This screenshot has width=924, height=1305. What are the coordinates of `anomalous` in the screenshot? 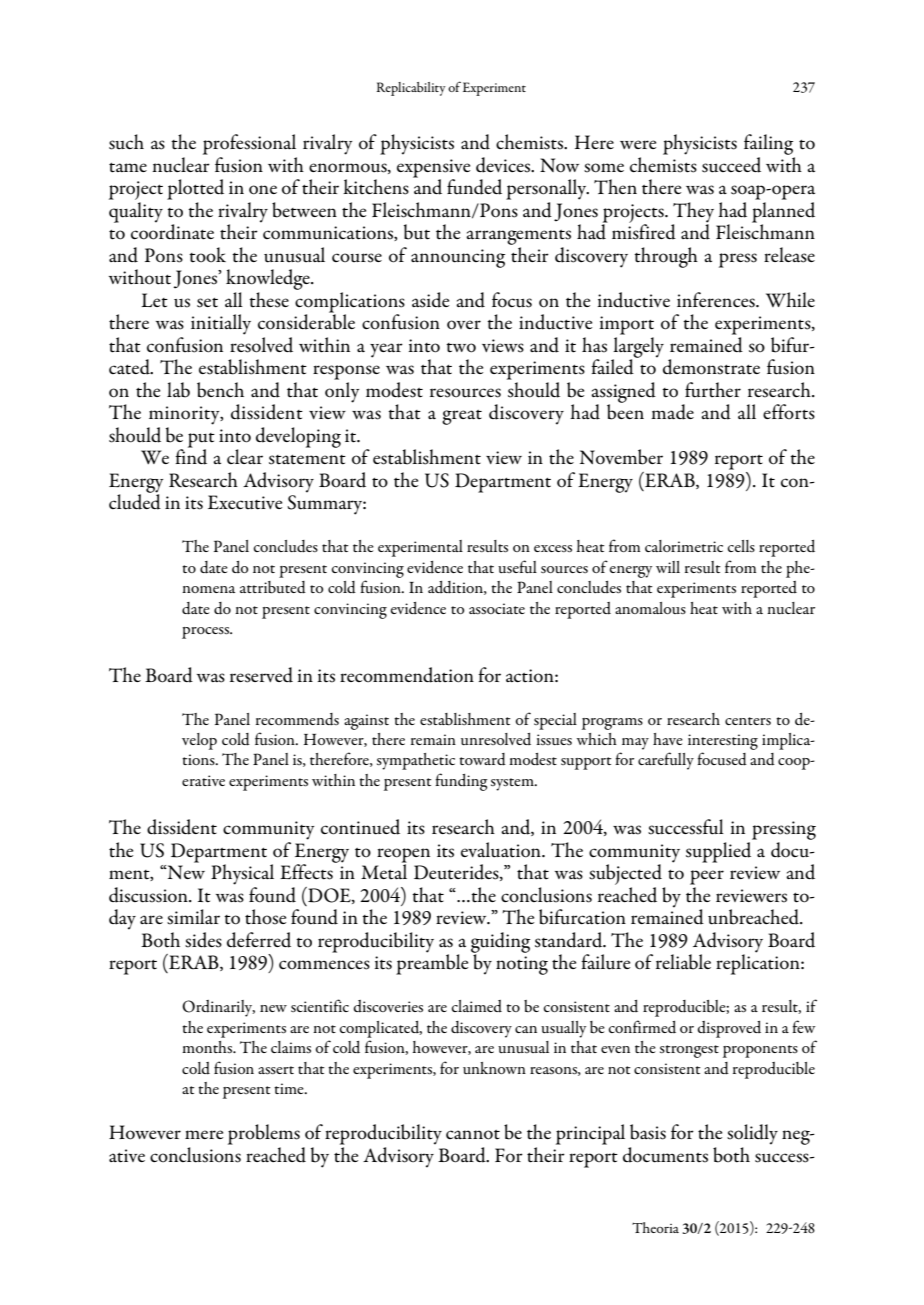 It's located at (650, 608).
